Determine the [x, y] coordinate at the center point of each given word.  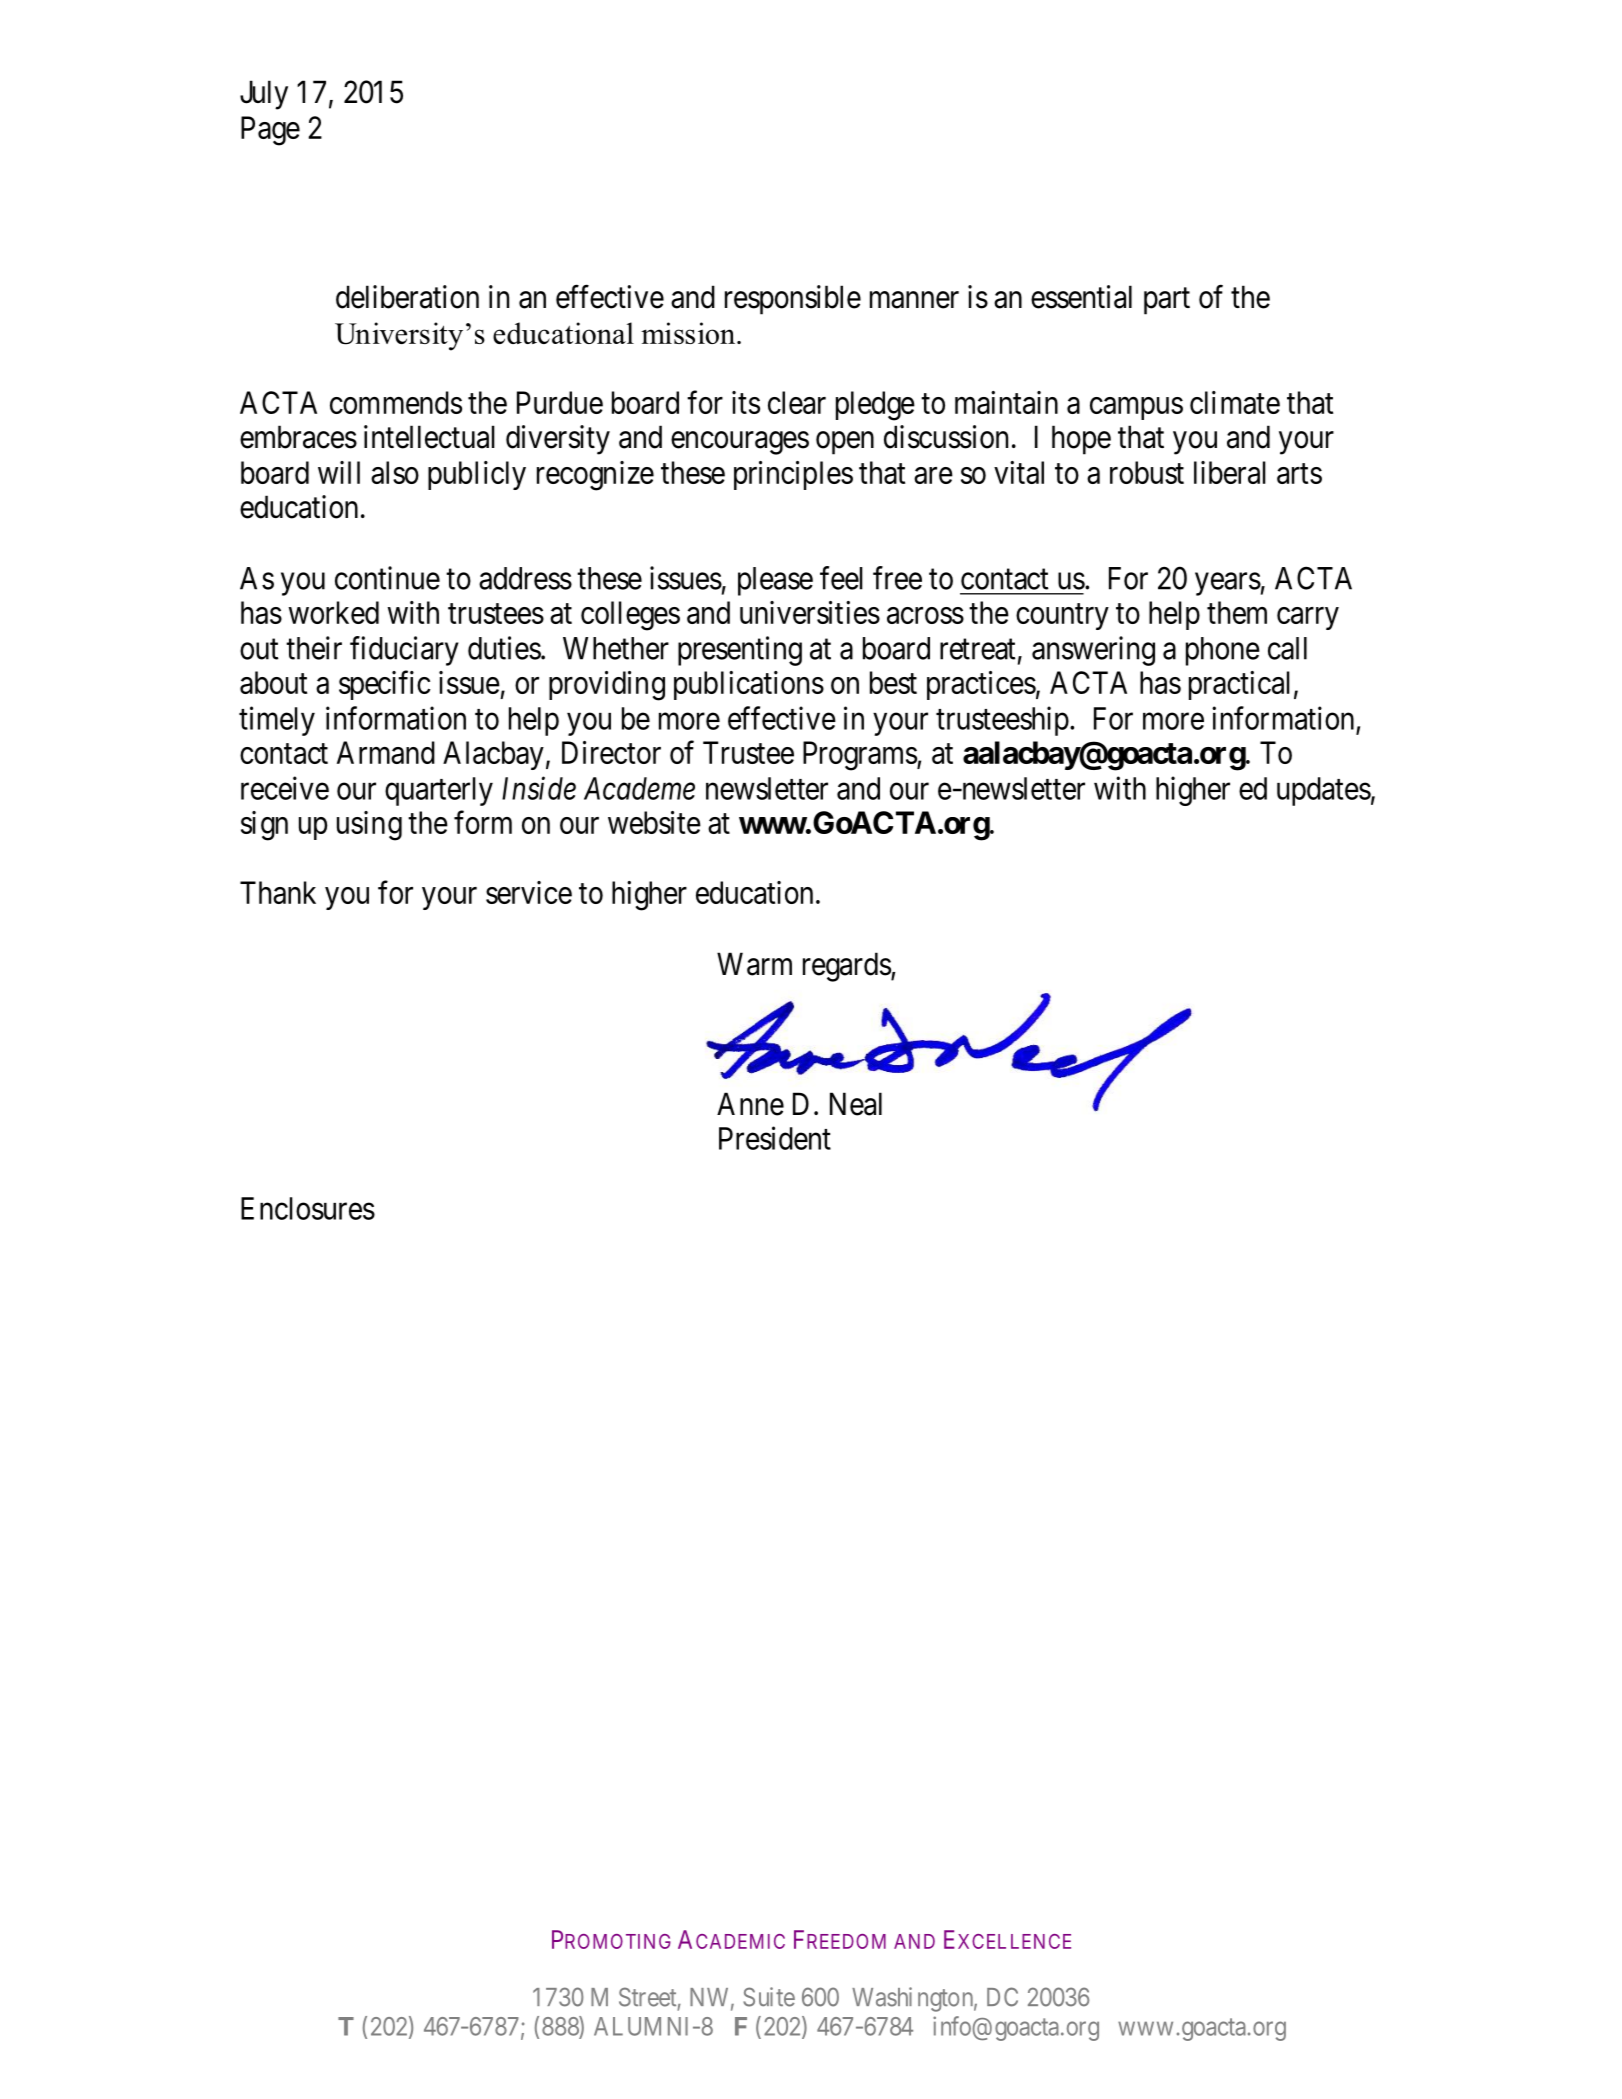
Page [270, 131]
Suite [769, 1997]
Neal [856, 1104]
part [1167, 301]
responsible [793, 300]
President [775, 1138]
